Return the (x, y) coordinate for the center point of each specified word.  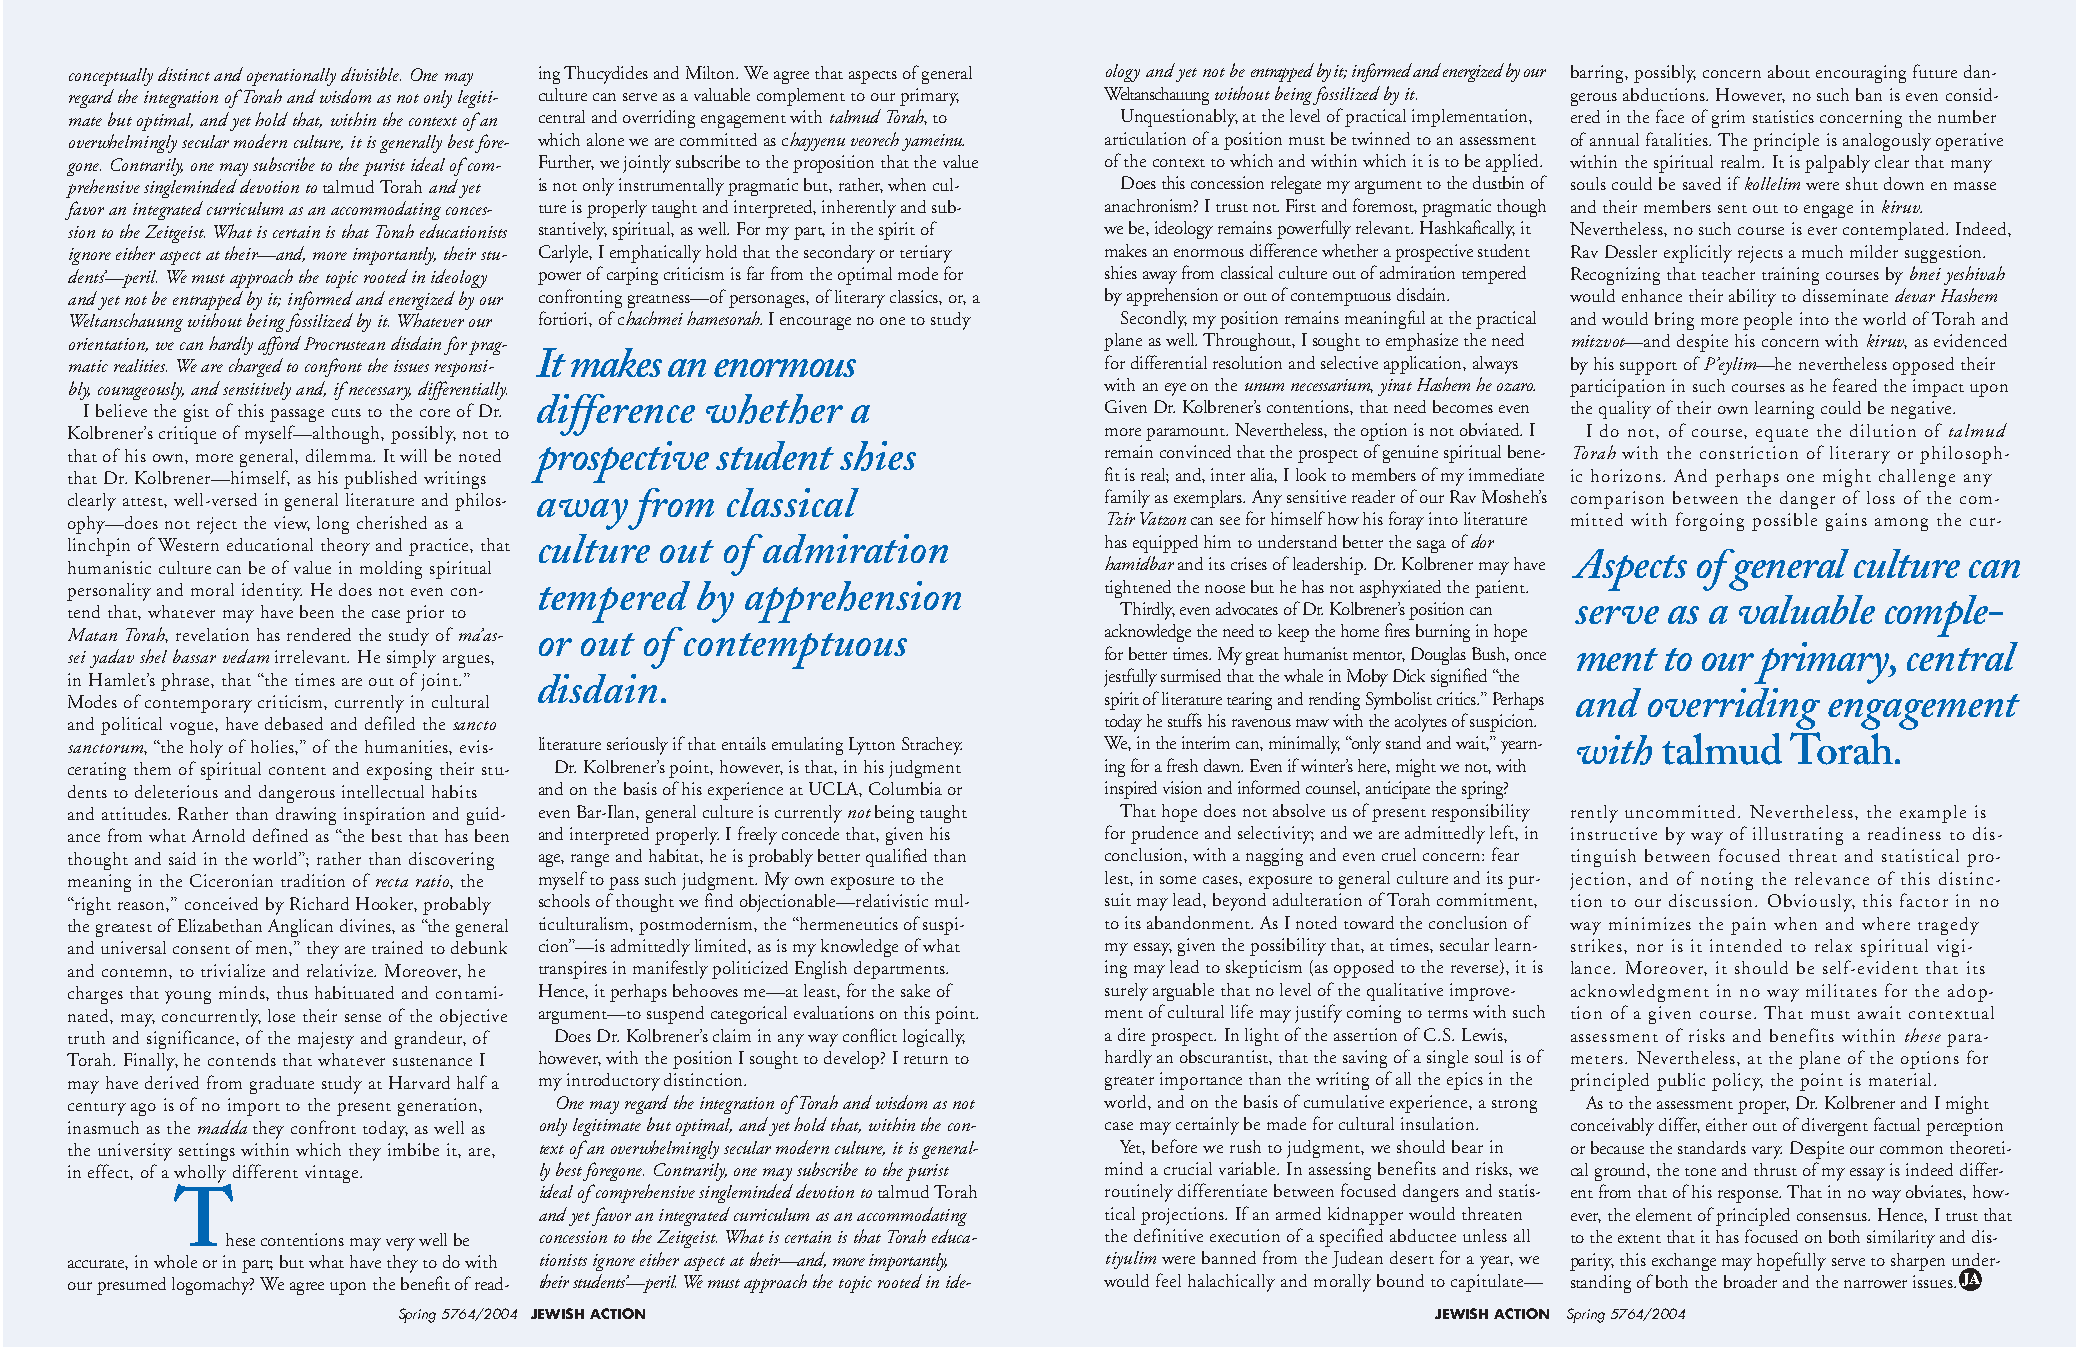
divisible (371, 74)
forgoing (1710, 521)
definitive (1168, 1235)
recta (392, 882)
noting (1727, 881)
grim (1728, 119)
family (1127, 498)
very (400, 1244)
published (380, 480)
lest (1118, 877)
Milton (711, 72)
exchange (1684, 1262)
